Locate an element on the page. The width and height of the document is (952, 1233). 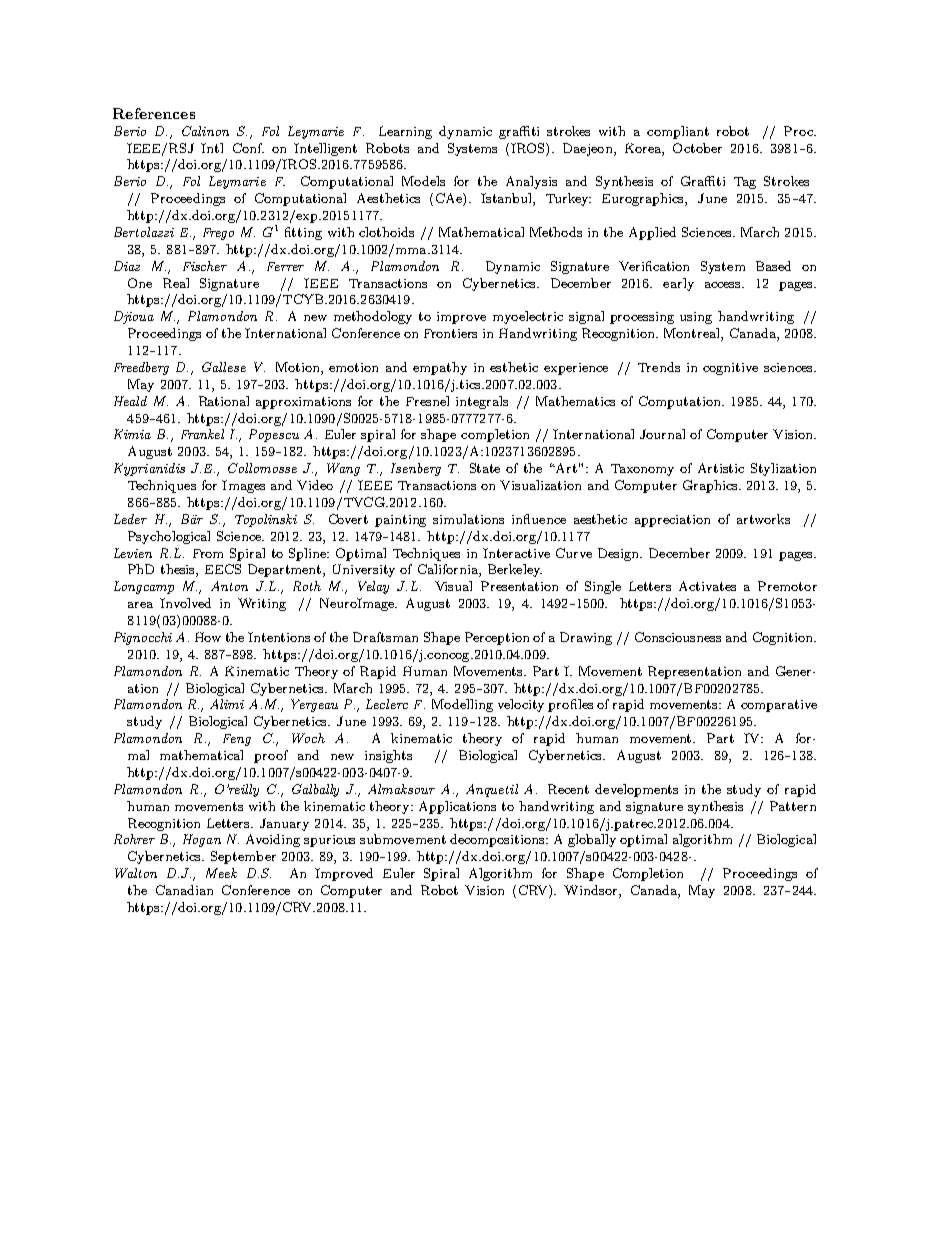
Intl is located at coordinates (212, 148).
